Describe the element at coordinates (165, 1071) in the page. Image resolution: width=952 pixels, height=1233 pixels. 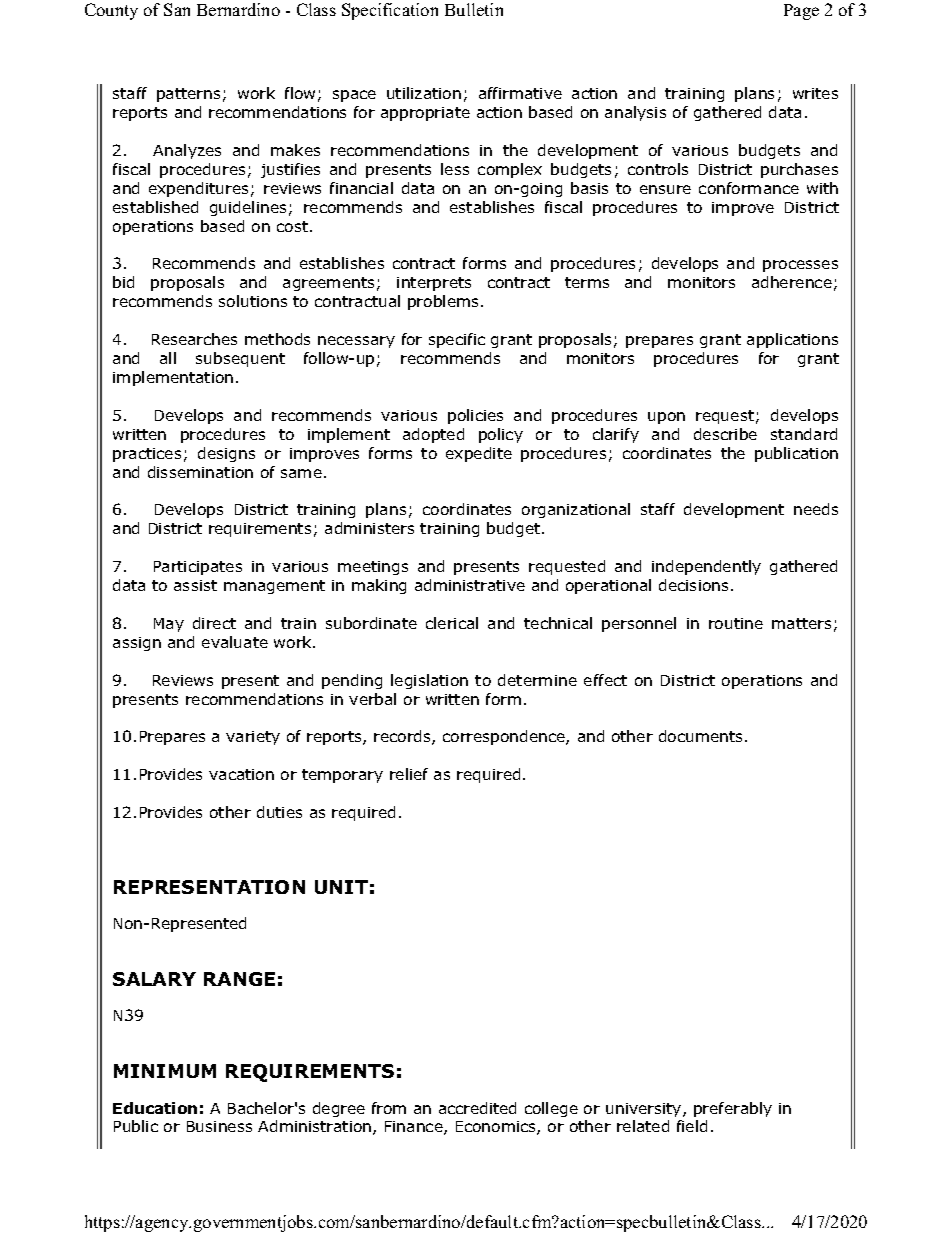
I see `MINIMUM` at that location.
